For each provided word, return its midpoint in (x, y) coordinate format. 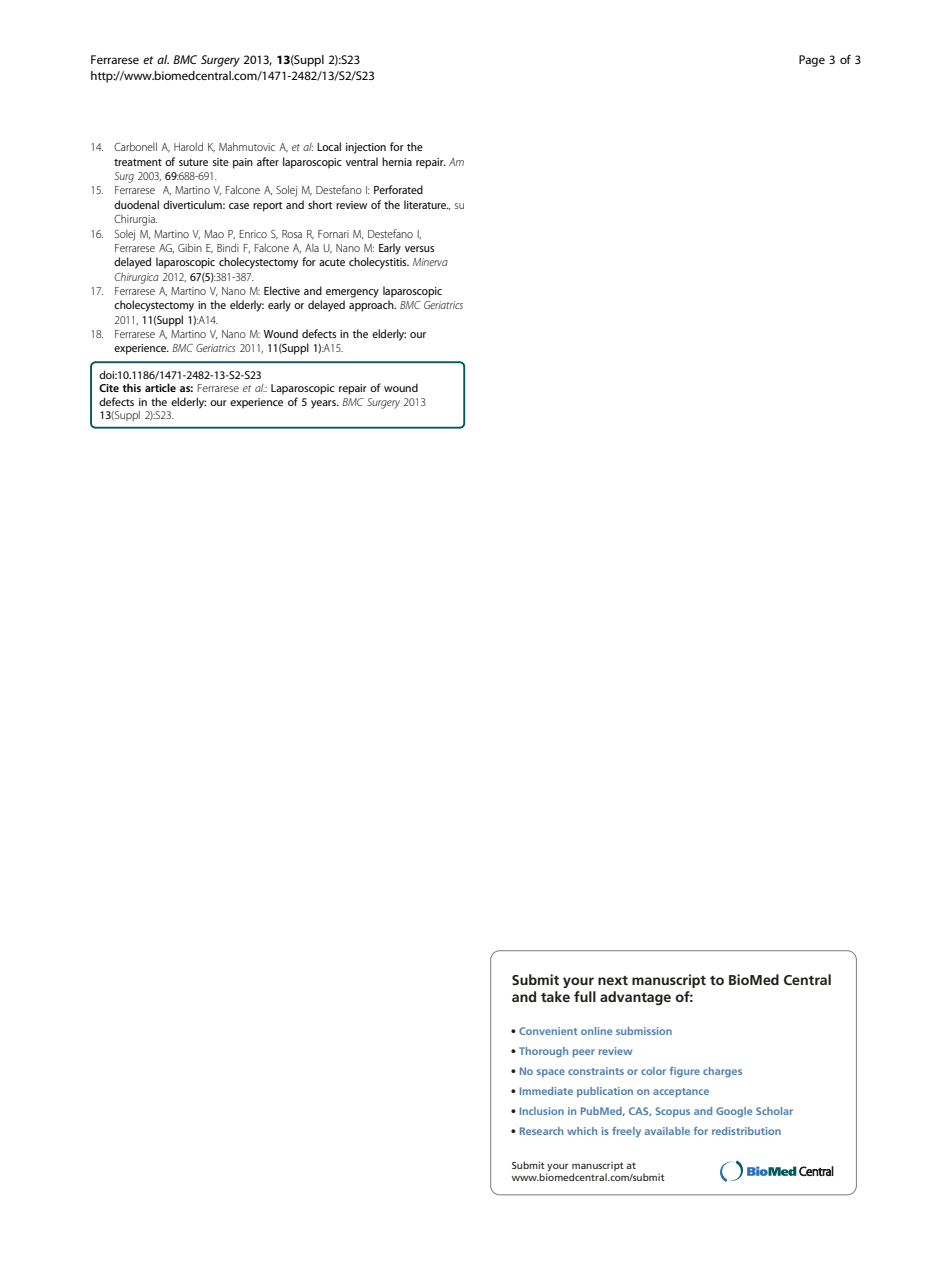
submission (644, 1031)
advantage (635, 998)
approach (372, 306)
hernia (397, 161)
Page (812, 61)
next (613, 980)
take (555, 996)
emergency (352, 293)
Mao (214, 234)
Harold (188, 146)
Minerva (430, 262)
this (132, 387)
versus (419, 249)
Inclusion (542, 1111)
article (160, 387)
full (585, 996)
